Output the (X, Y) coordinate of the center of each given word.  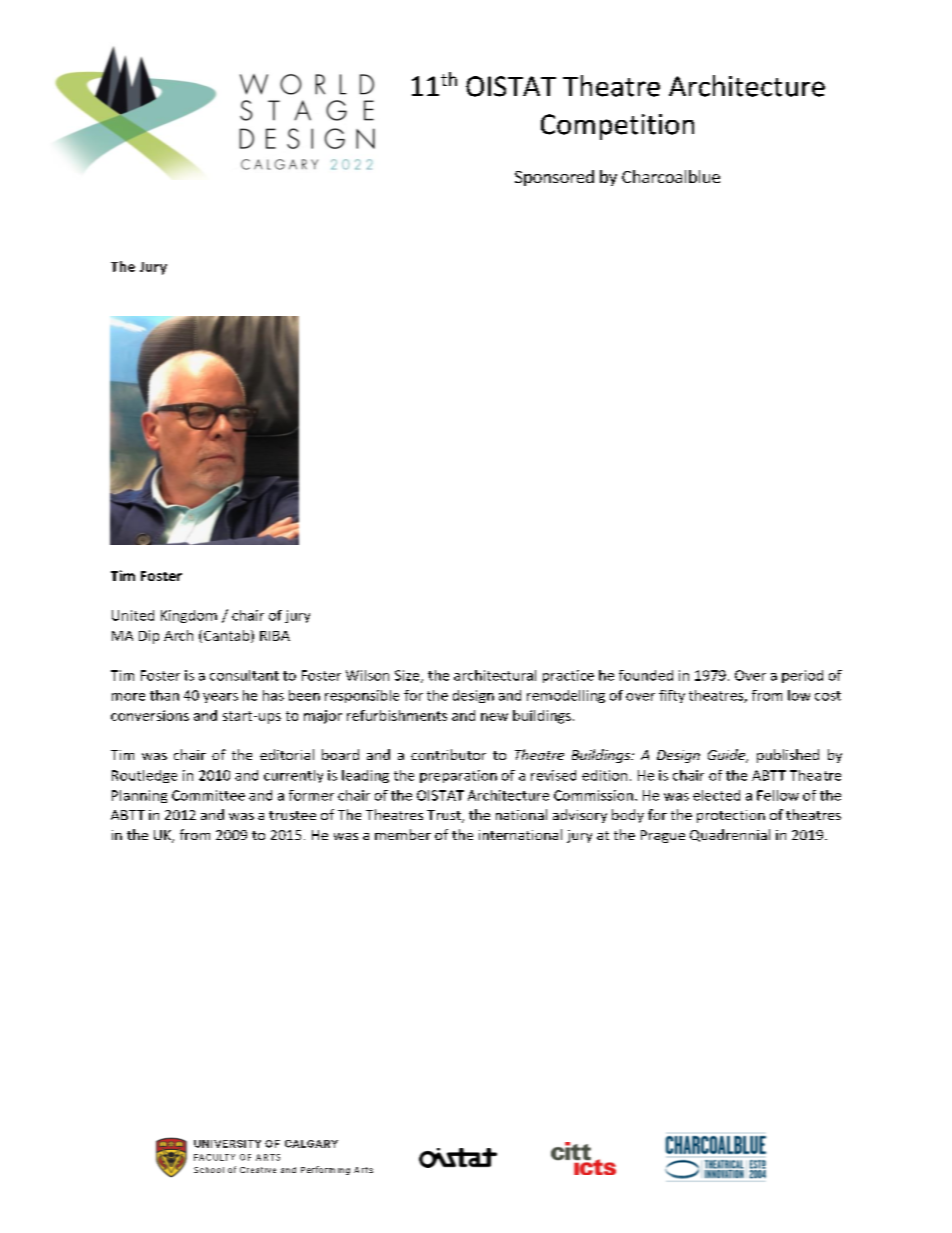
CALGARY (311, 1144)
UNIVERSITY (227, 1144)
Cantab (228, 636)
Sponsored (554, 178)
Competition (617, 127)
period (802, 676)
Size (408, 676)
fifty (672, 696)
